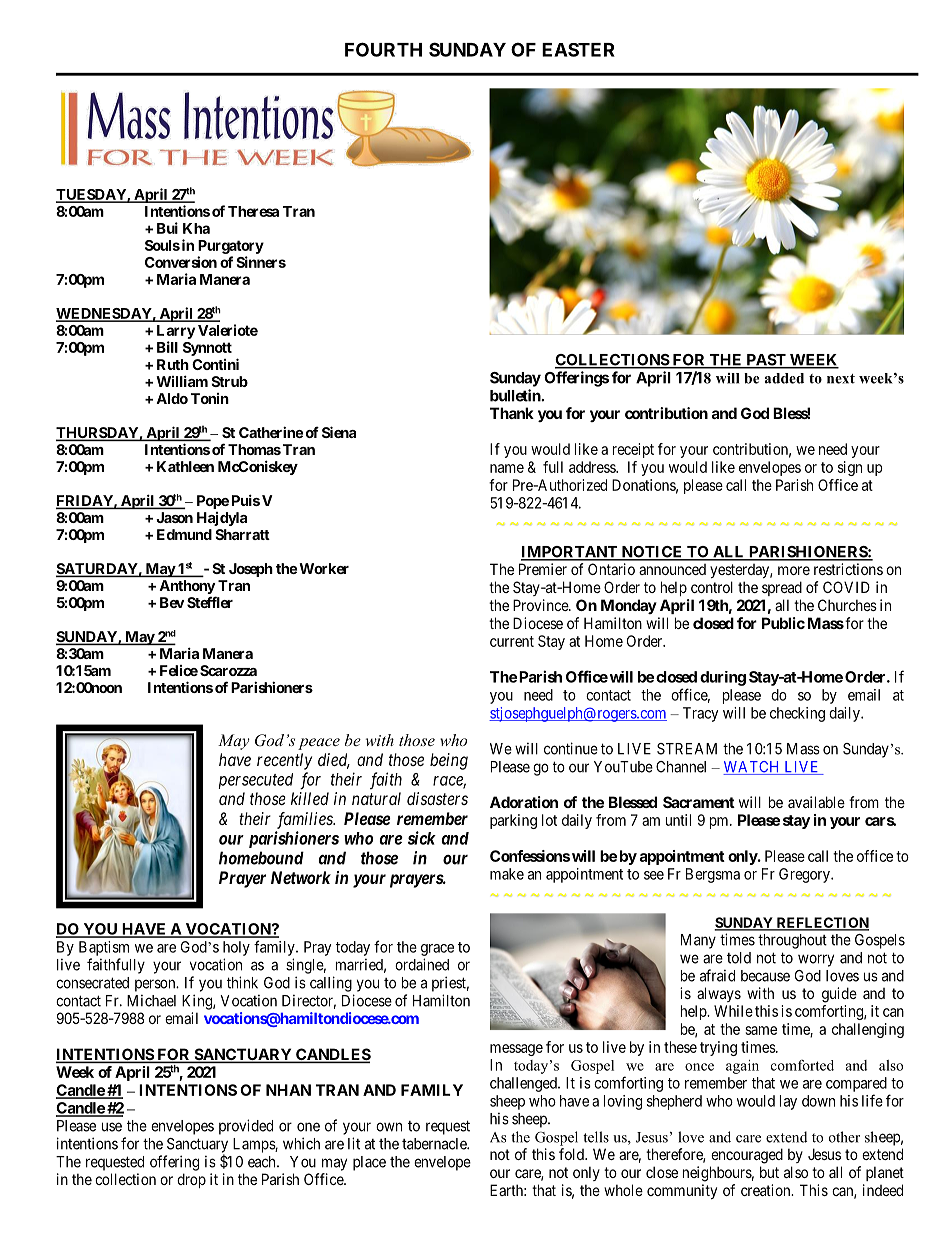 This screenshot has height=1233, width=952. I want to click on PAST, so click(766, 361).
